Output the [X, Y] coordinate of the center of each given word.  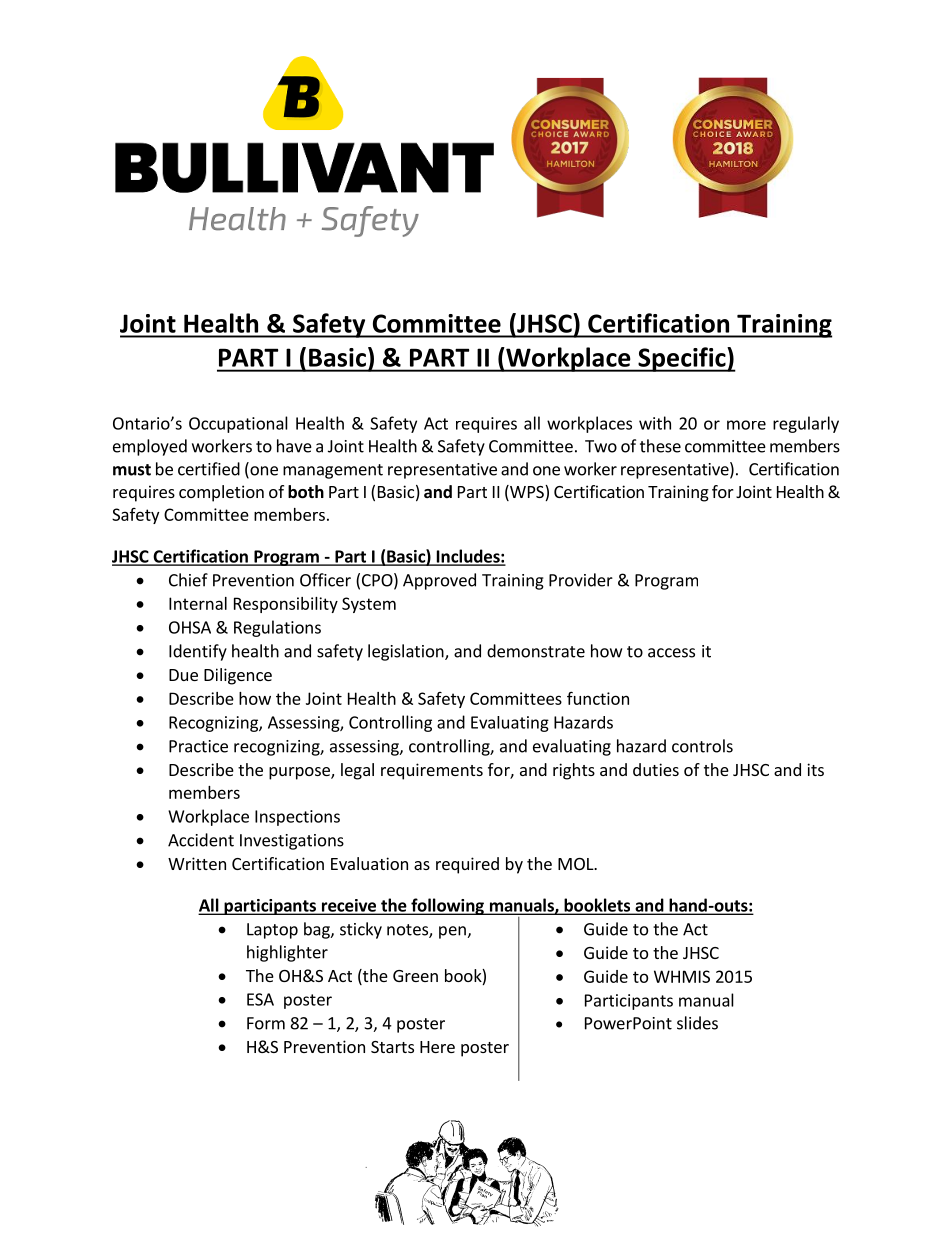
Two [601, 446]
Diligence [238, 676]
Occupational [238, 424]
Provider [581, 580]
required [467, 865]
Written [197, 863]
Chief [188, 580]
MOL [577, 864]
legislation [407, 652]
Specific [682, 359]
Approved [439, 581]
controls [702, 746]
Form [266, 1023]
